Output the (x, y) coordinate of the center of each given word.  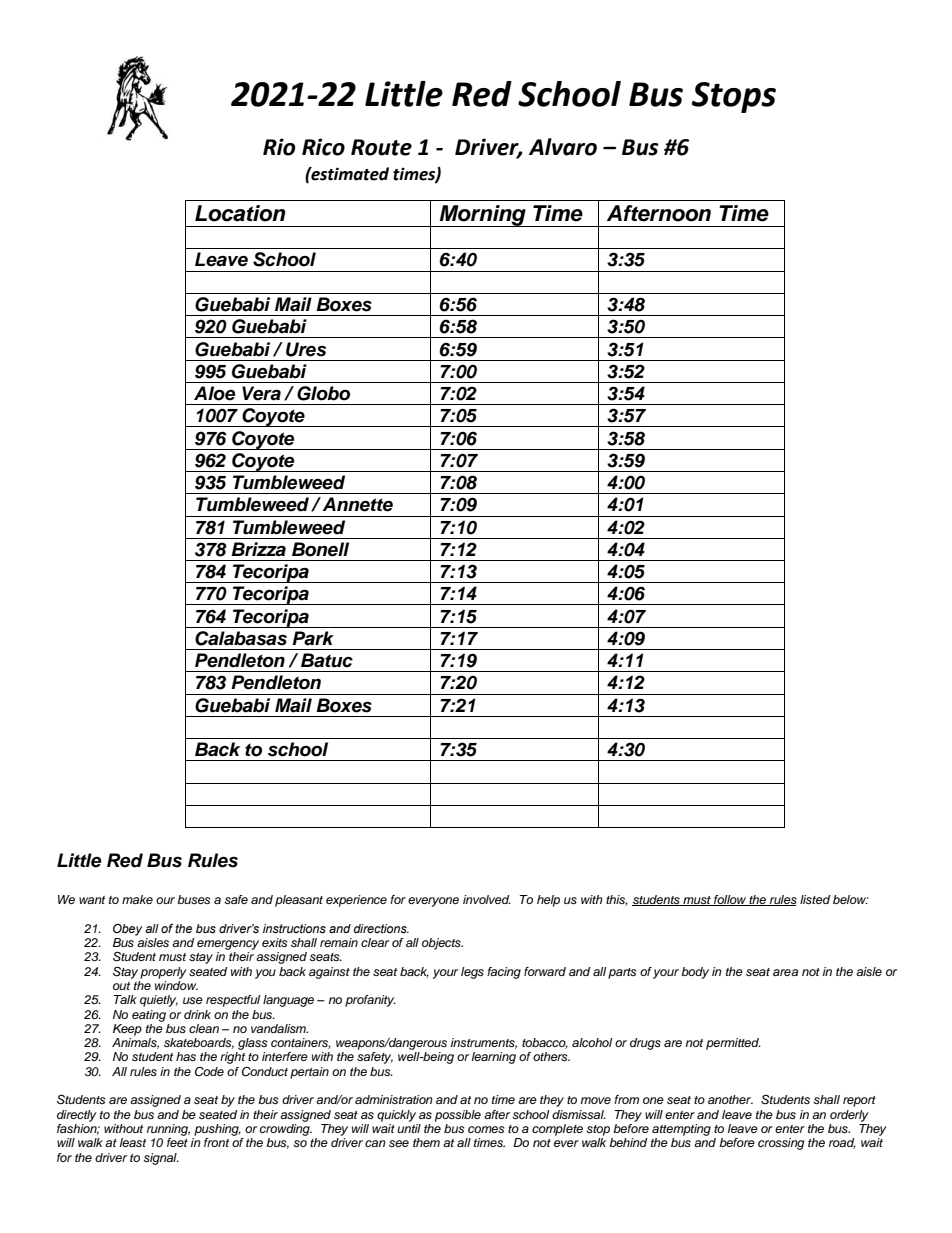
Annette (358, 504)
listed (815, 899)
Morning (483, 216)
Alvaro (563, 147)
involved (487, 899)
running (168, 1130)
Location (240, 213)
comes (486, 1129)
